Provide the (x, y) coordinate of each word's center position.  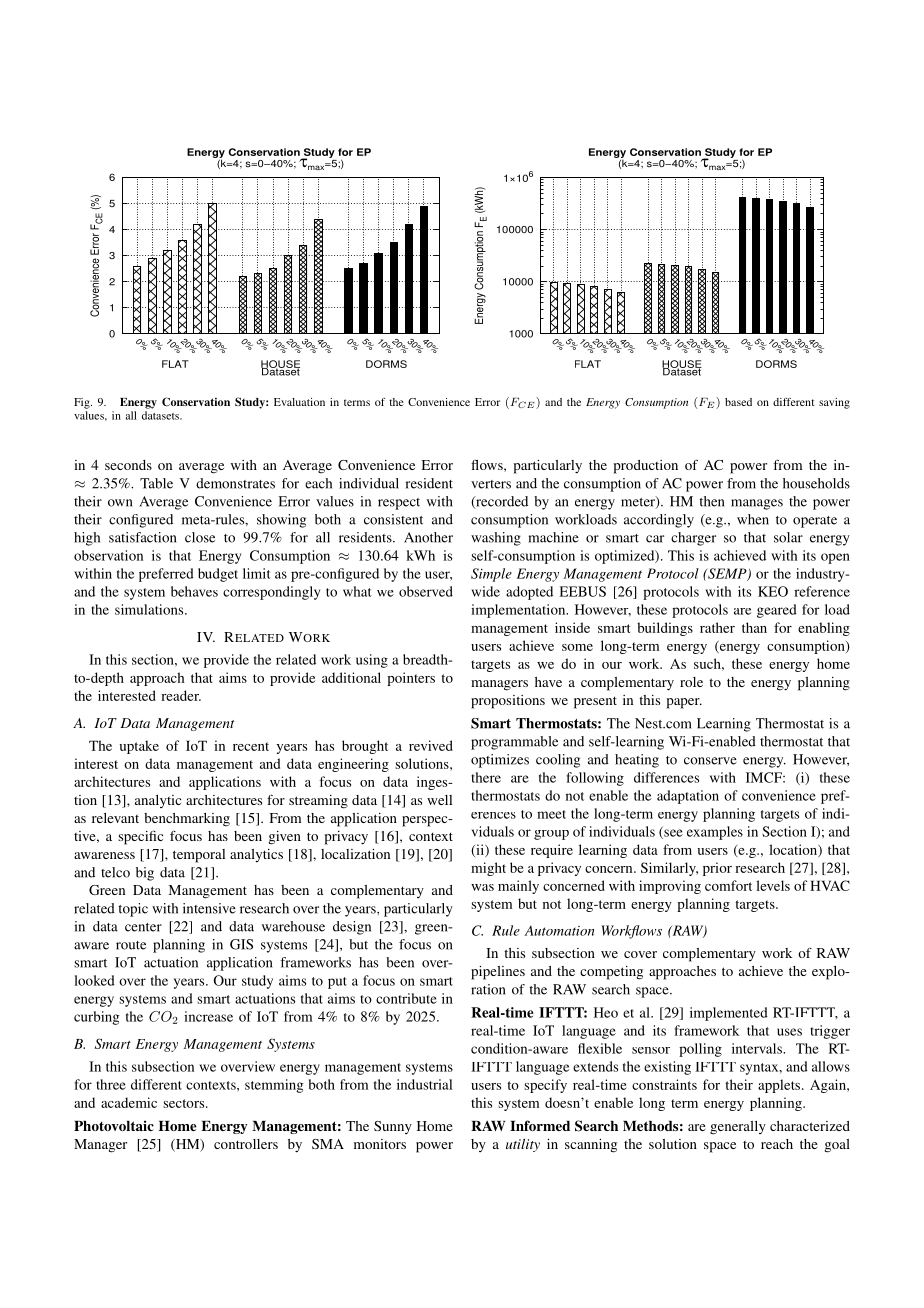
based (738, 402)
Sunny (393, 1127)
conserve (710, 761)
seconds (128, 465)
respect (399, 504)
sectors (185, 1103)
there (486, 777)
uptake (139, 747)
